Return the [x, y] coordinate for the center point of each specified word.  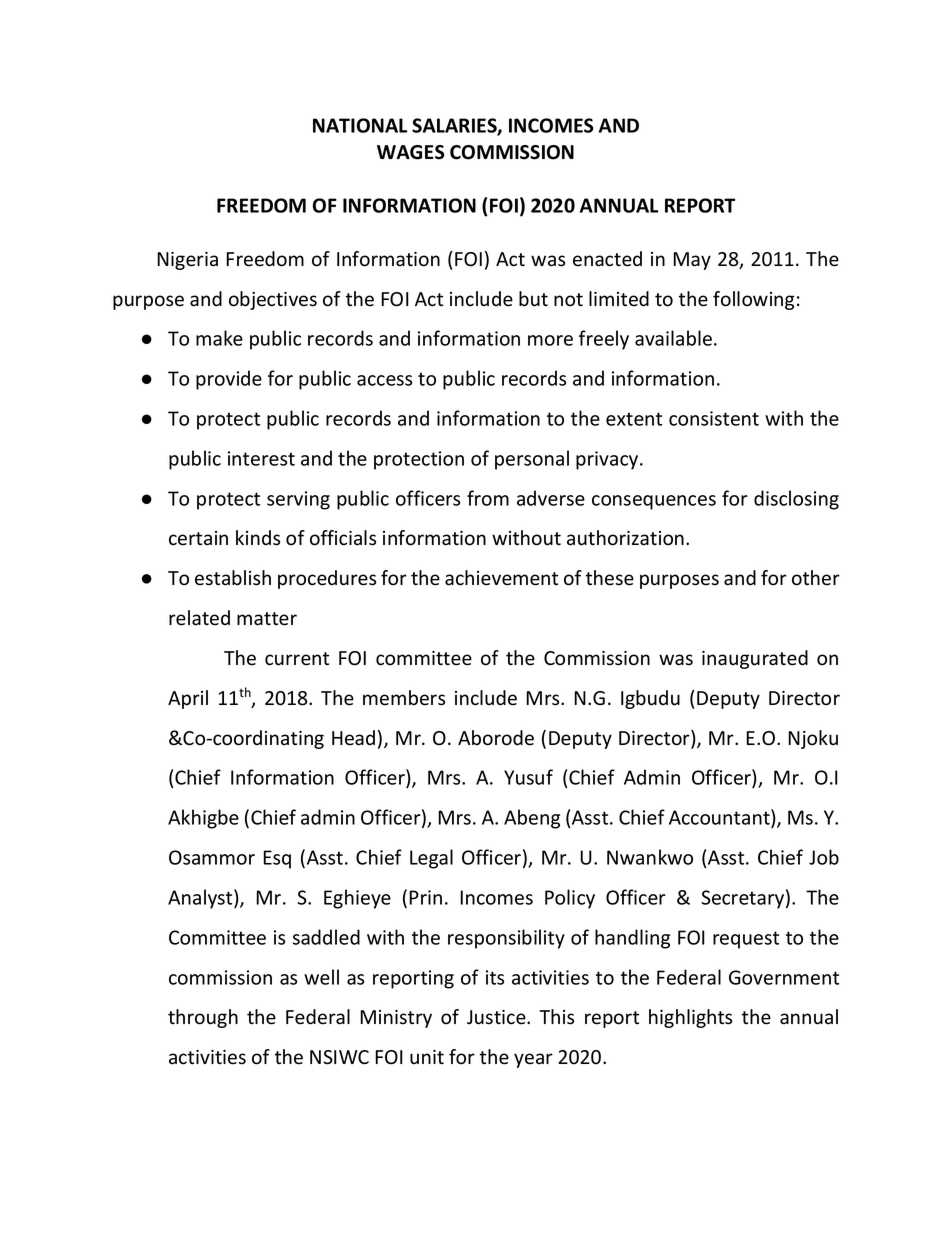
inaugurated [755, 659]
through [203, 1018]
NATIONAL [360, 125]
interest [261, 458]
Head [353, 738]
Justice [497, 1017]
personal [532, 460]
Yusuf [528, 777]
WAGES [411, 152]
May [692, 261]
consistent [714, 418]
